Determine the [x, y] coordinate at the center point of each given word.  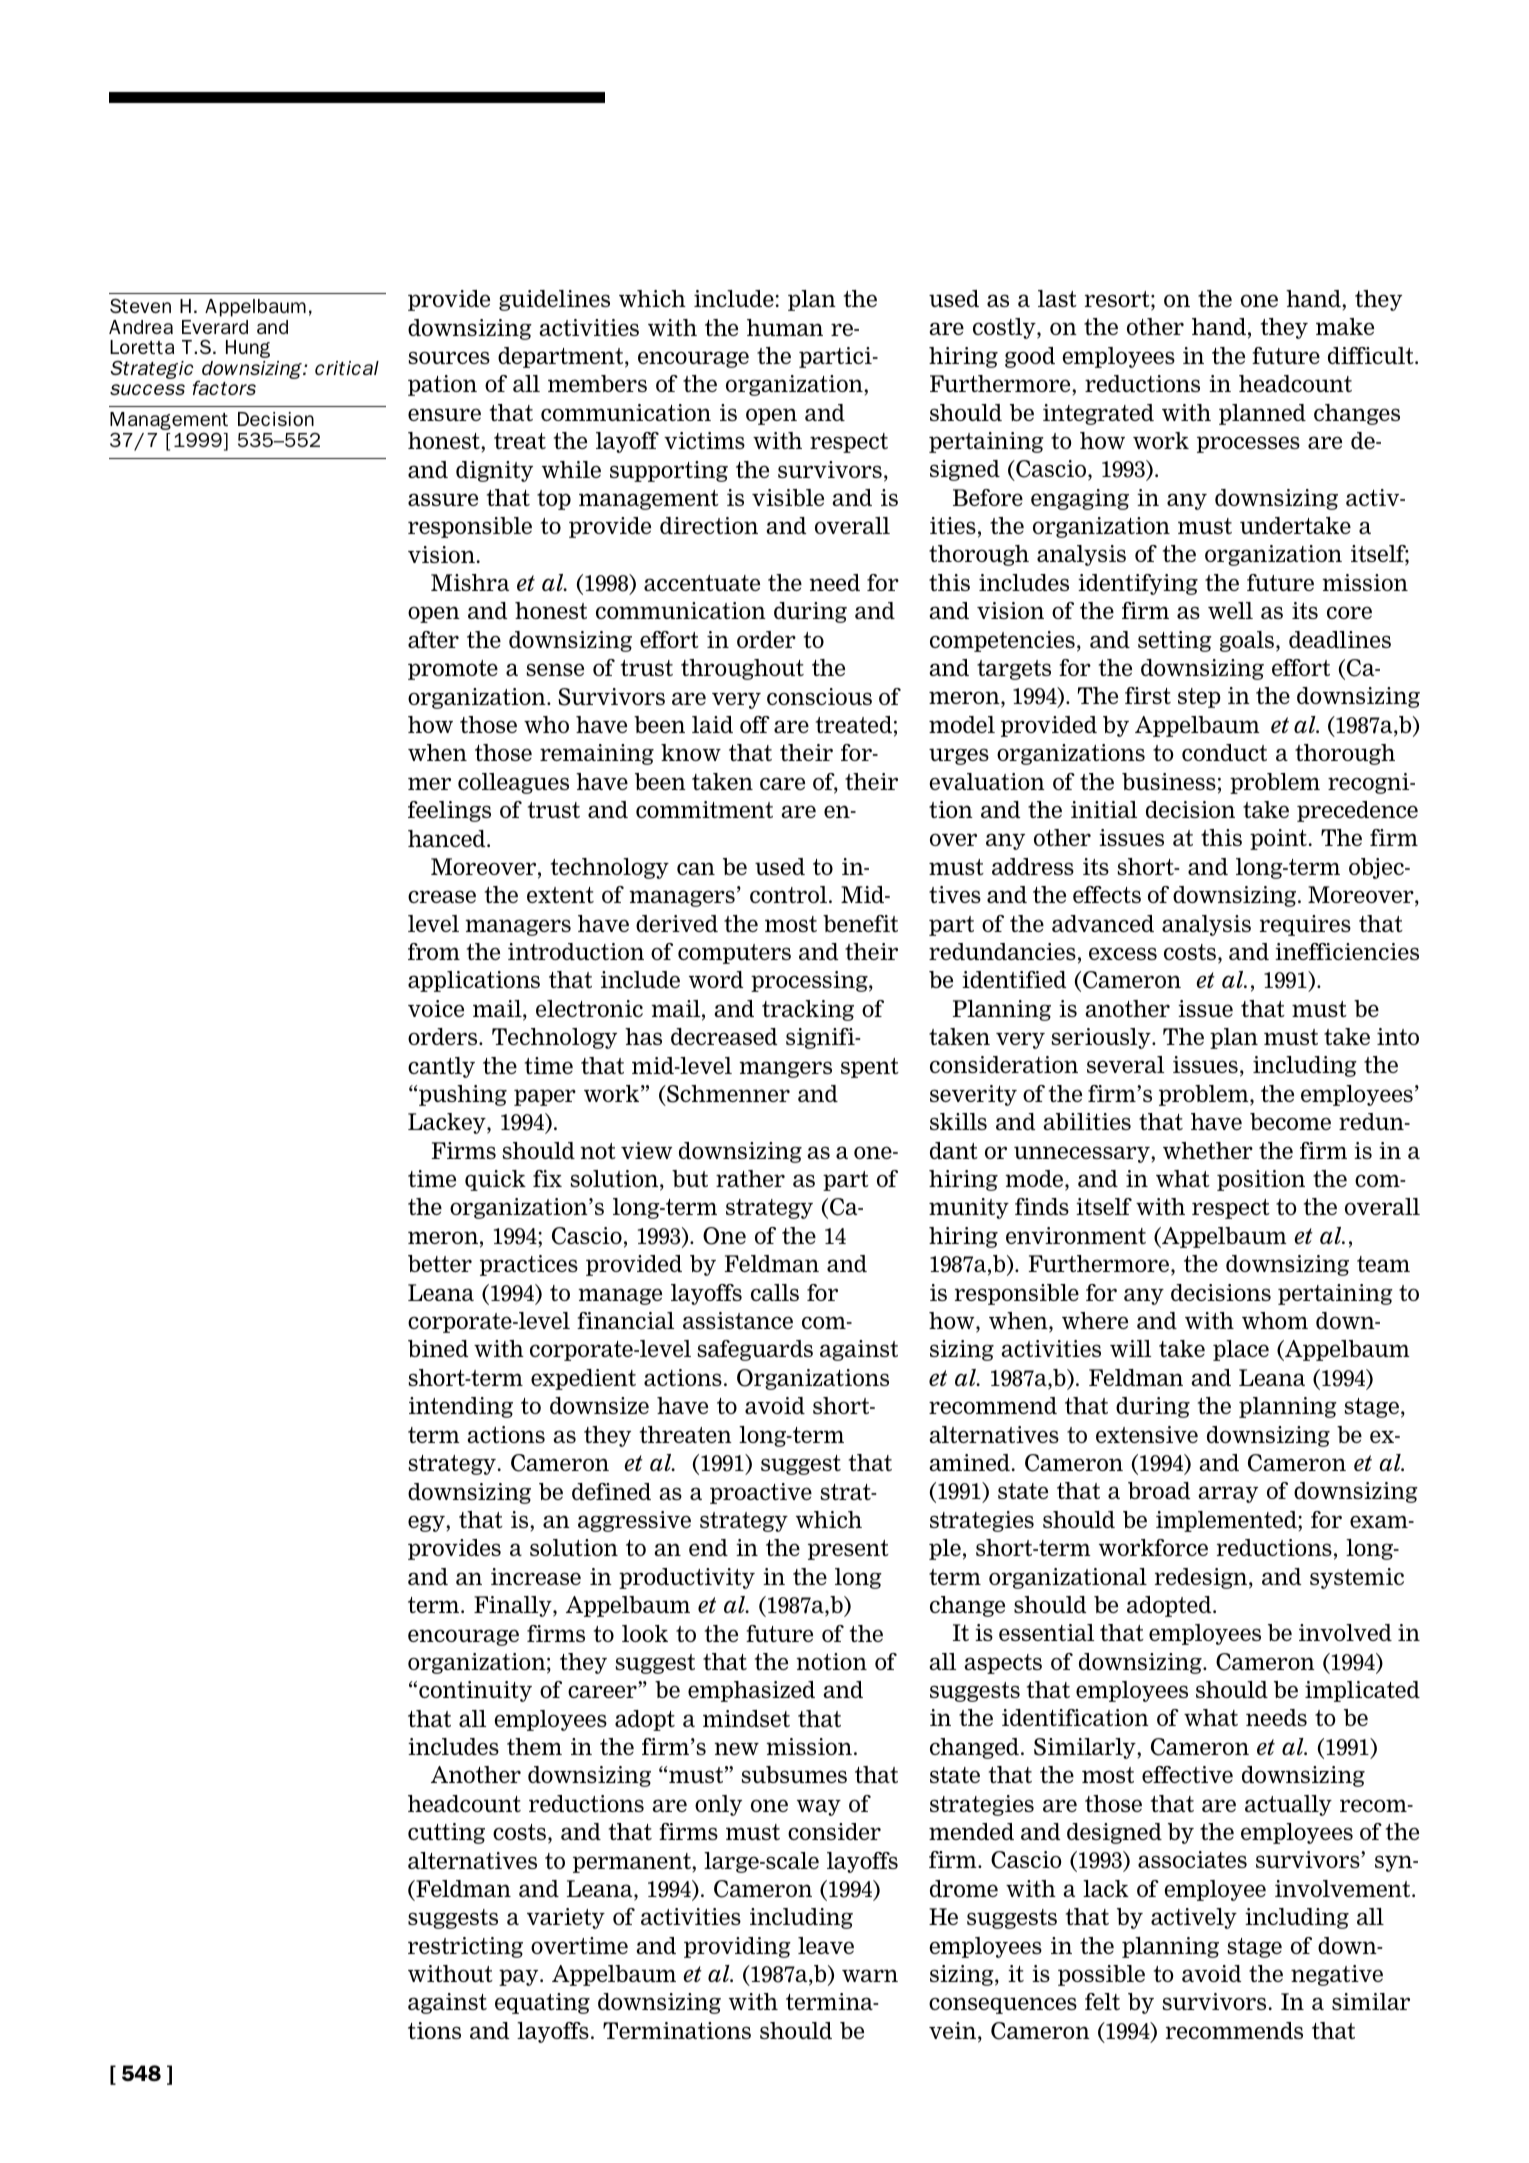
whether [1208, 1150]
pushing [463, 1095]
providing [737, 1947]
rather [750, 1178]
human [785, 327]
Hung [248, 349]
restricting [465, 1947]
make [1345, 326]
